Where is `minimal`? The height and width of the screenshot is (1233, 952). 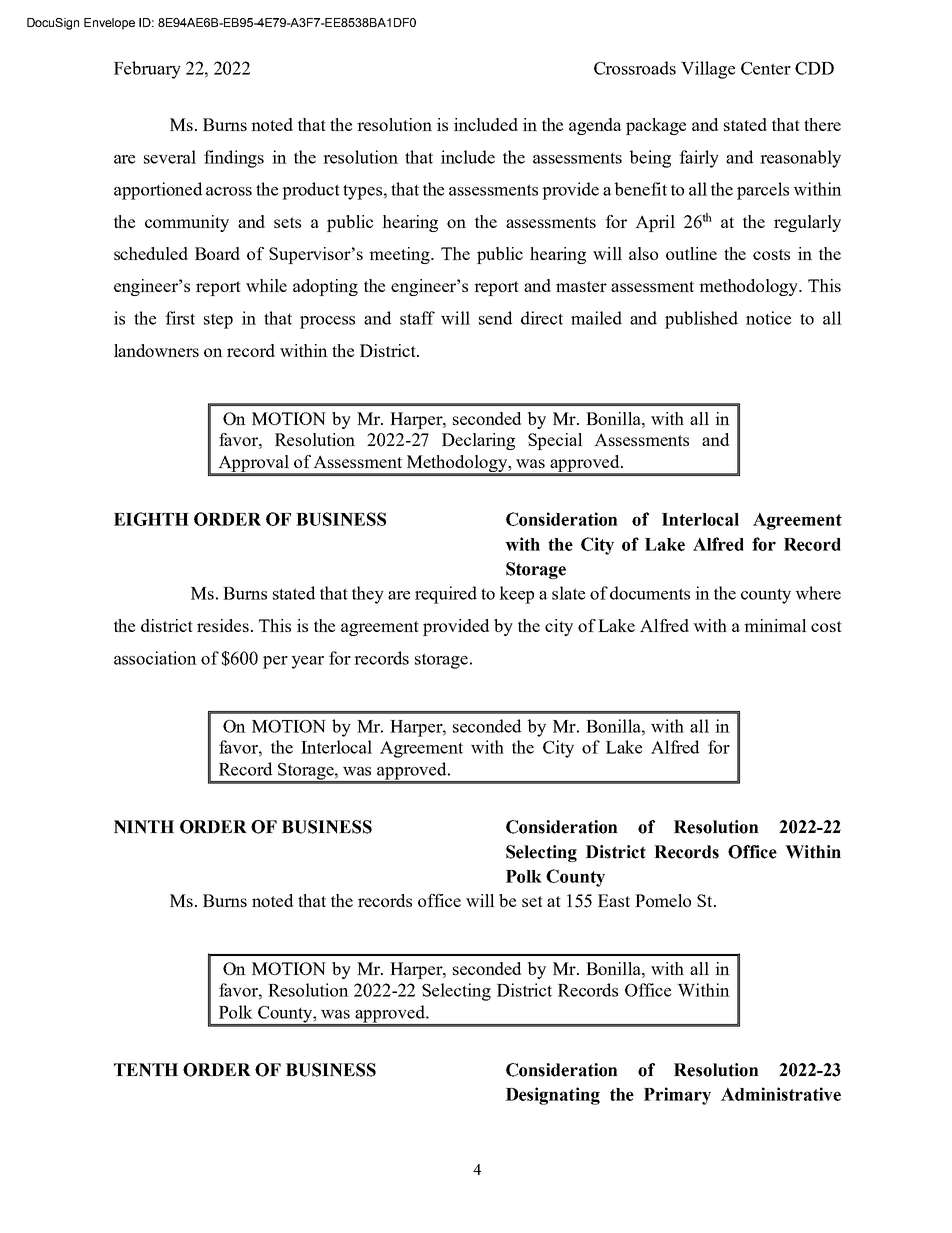
minimal is located at coordinates (775, 625).
